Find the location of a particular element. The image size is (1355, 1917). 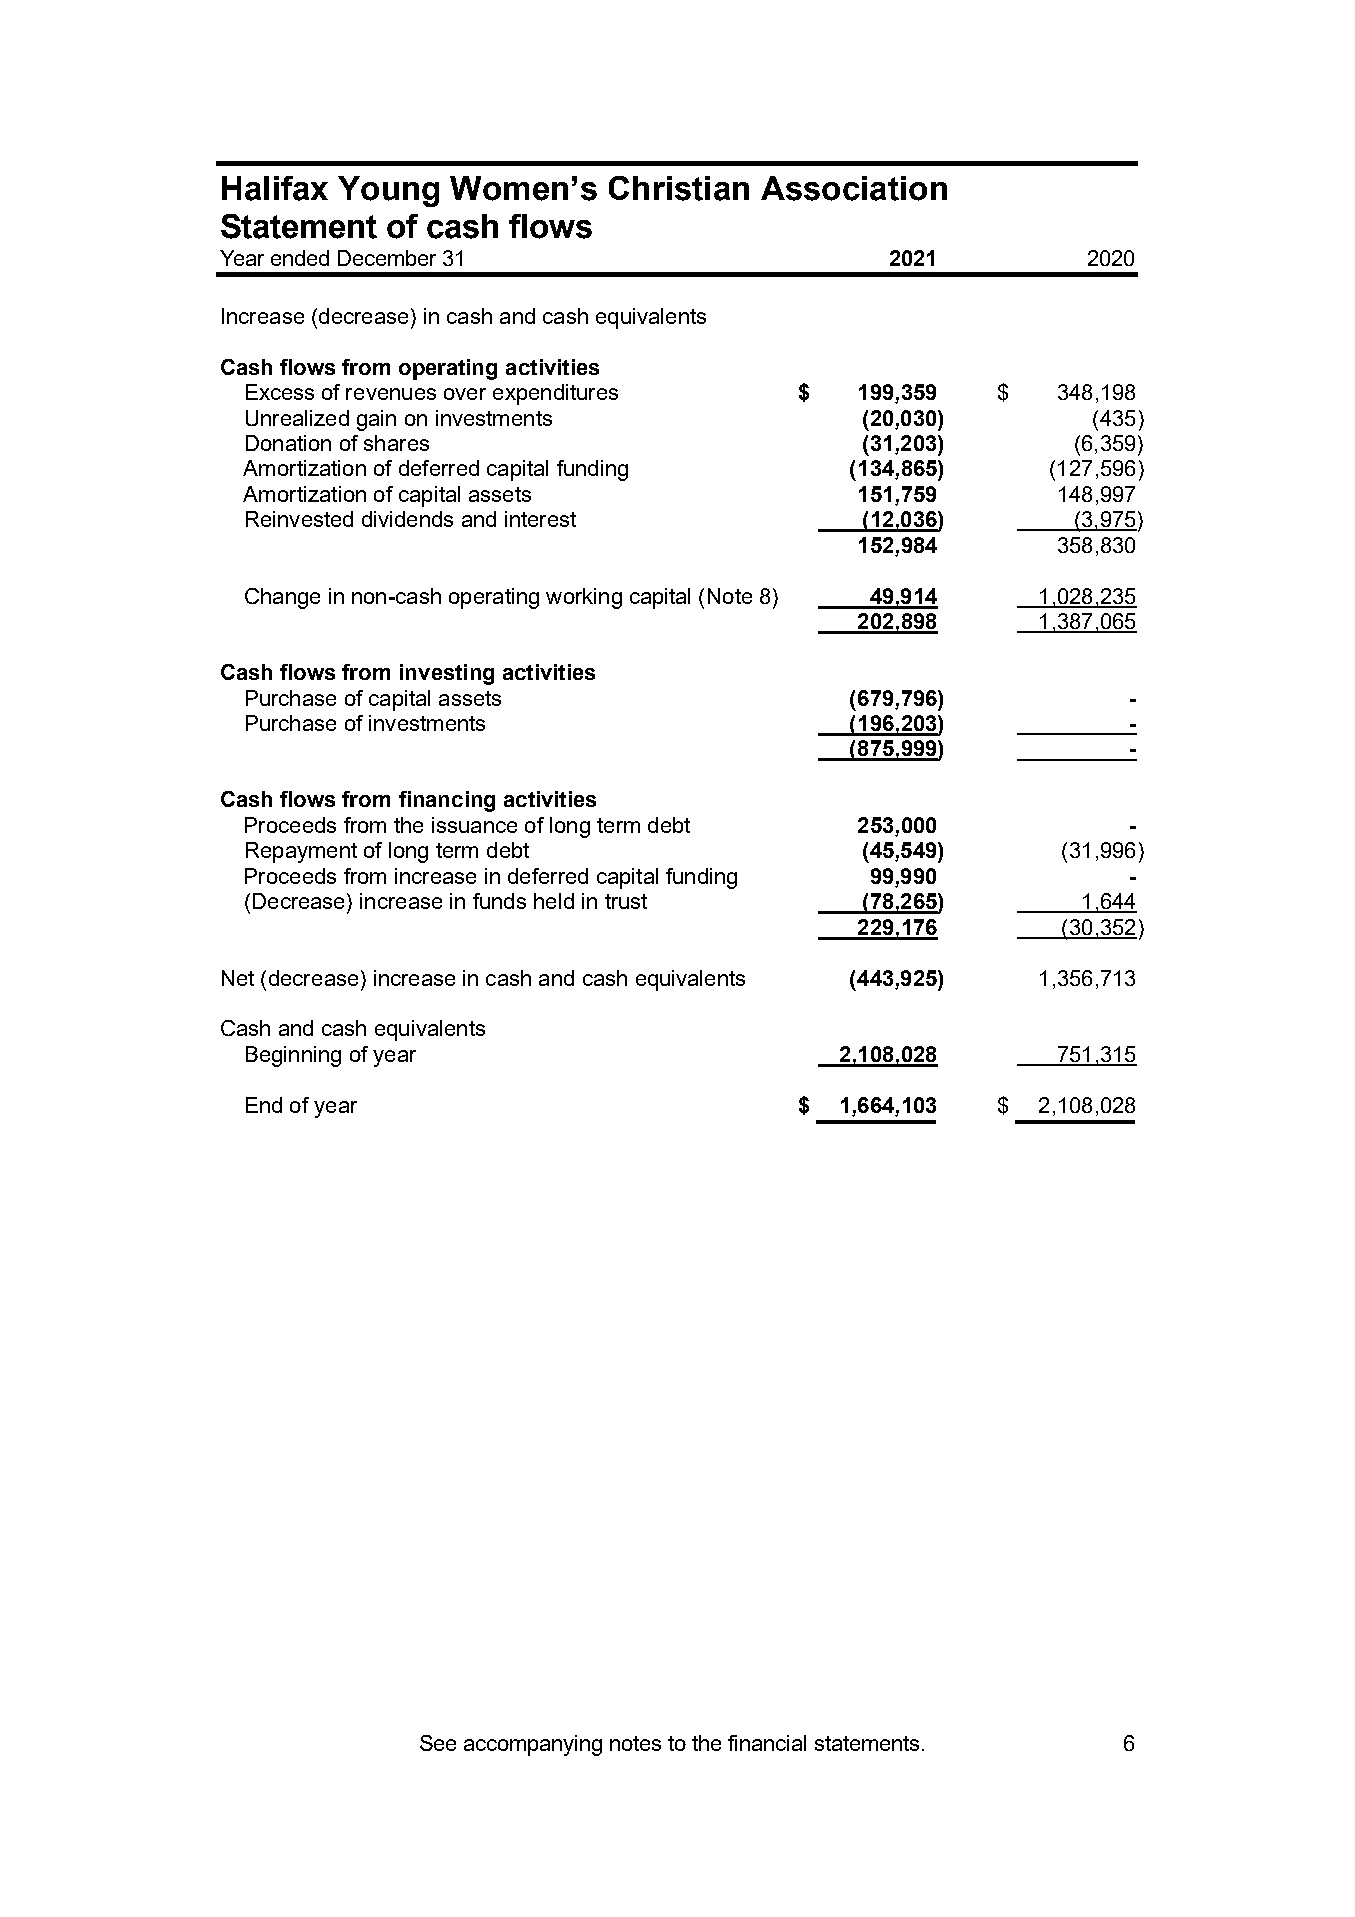

ended is located at coordinates (300, 258).
